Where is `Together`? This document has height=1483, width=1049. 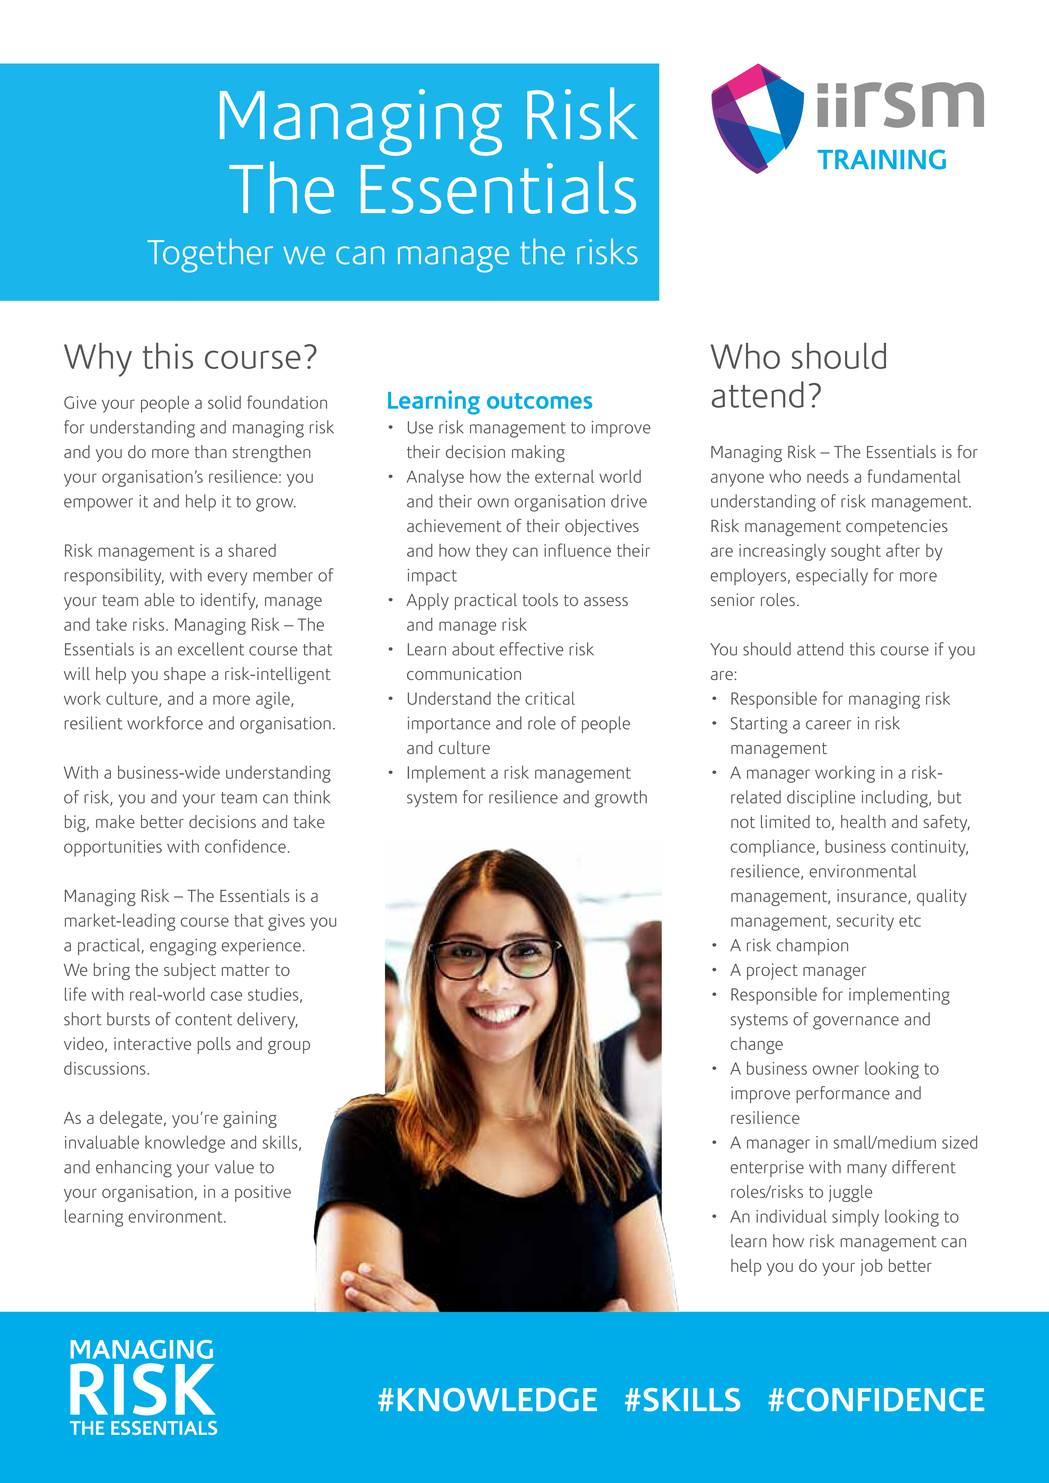
Together is located at coordinates (210, 255).
